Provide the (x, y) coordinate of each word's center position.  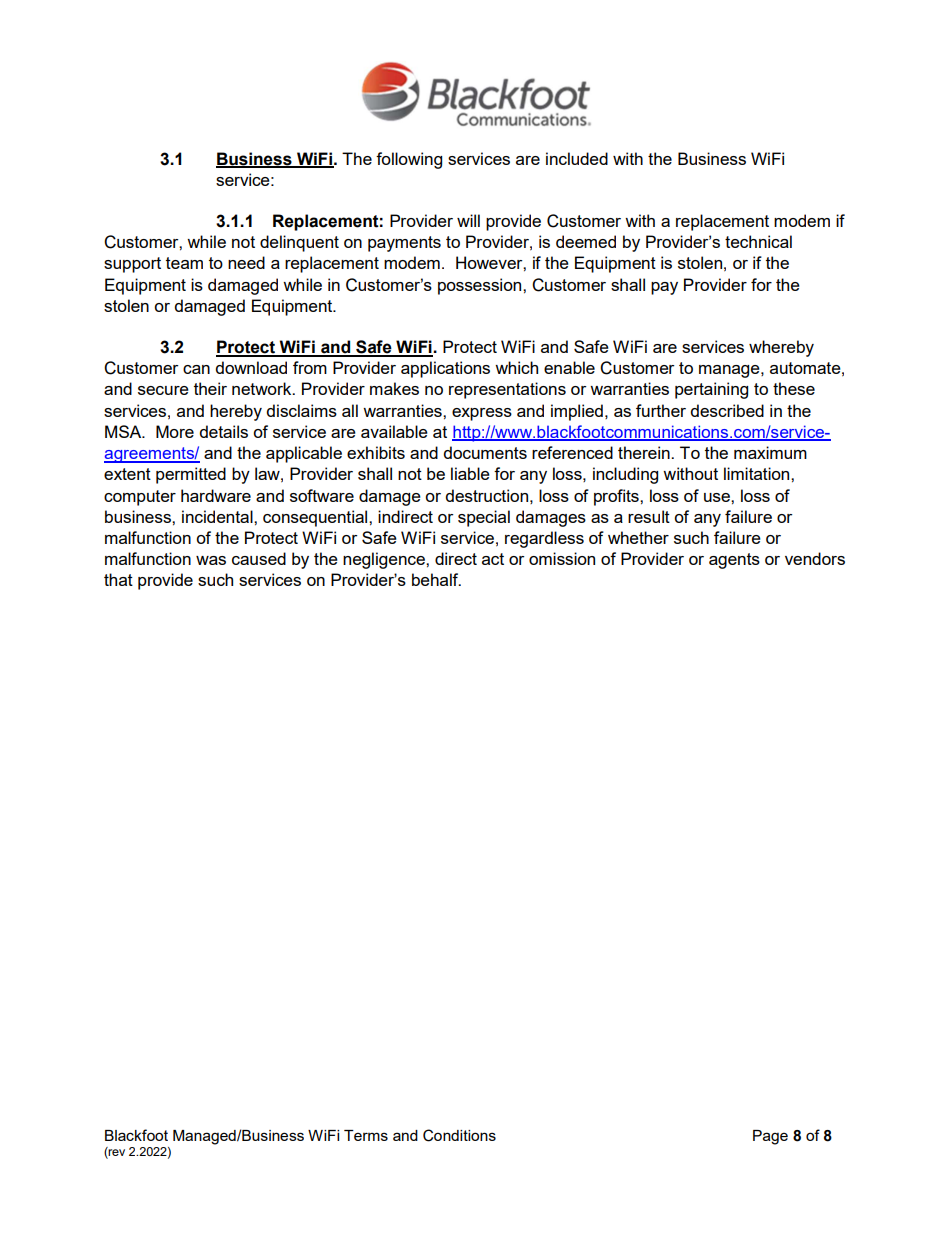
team (184, 263)
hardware (216, 495)
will (468, 220)
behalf (436, 579)
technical (758, 241)
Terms (366, 1135)
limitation (758, 473)
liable (470, 473)
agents (734, 561)
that (118, 579)
